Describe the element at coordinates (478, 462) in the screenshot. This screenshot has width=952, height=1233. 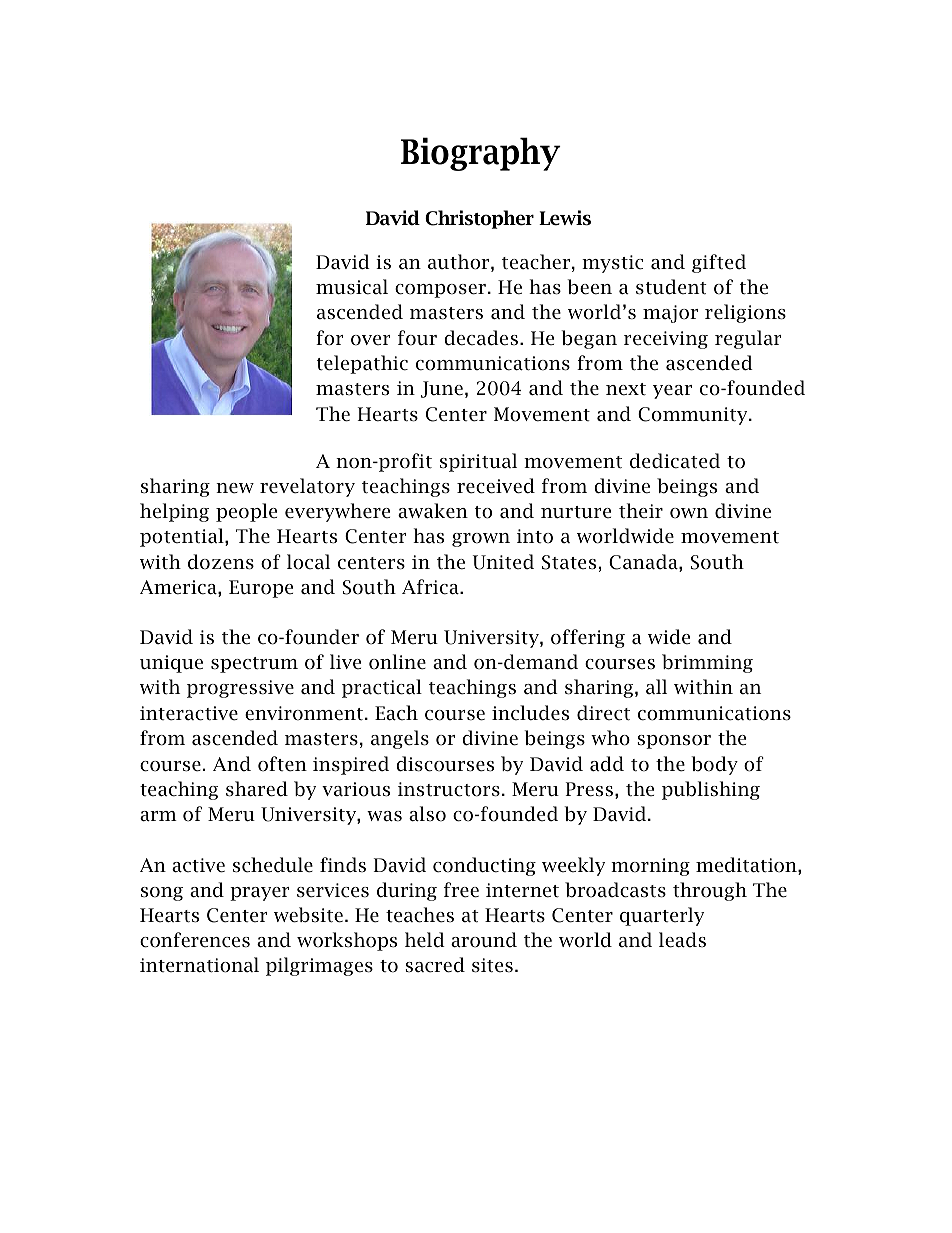
I see `spiritual` at that location.
